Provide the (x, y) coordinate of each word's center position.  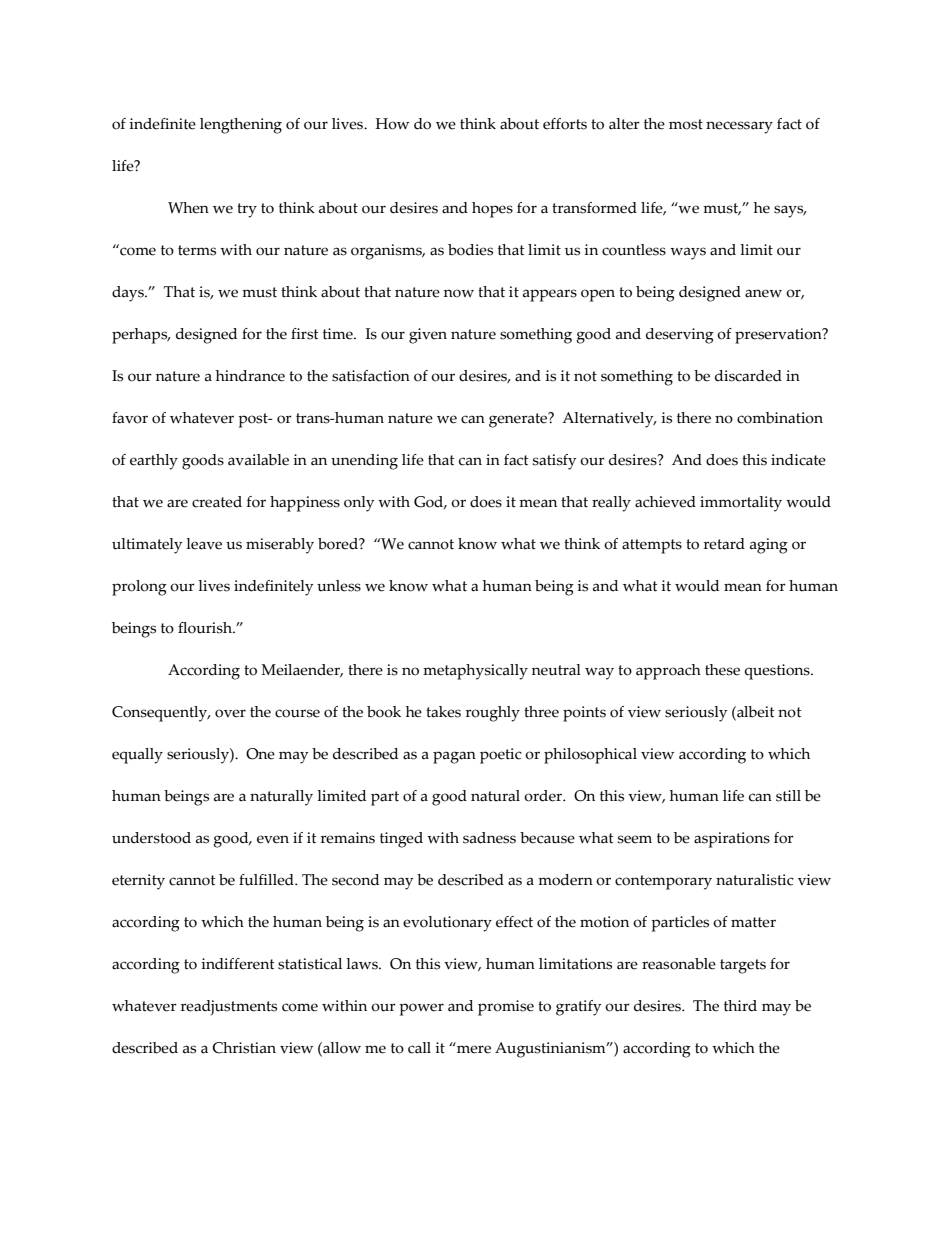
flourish (206, 628)
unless (339, 586)
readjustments (229, 1008)
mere (474, 1049)
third (740, 1006)
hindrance (250, 376)
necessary (739, 127)
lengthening (241, 126)
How (392, 124)
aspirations (732, 840)
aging (769, 546)
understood (151, 838)
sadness (489, 838)
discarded (748, 376)
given (428, 336)
